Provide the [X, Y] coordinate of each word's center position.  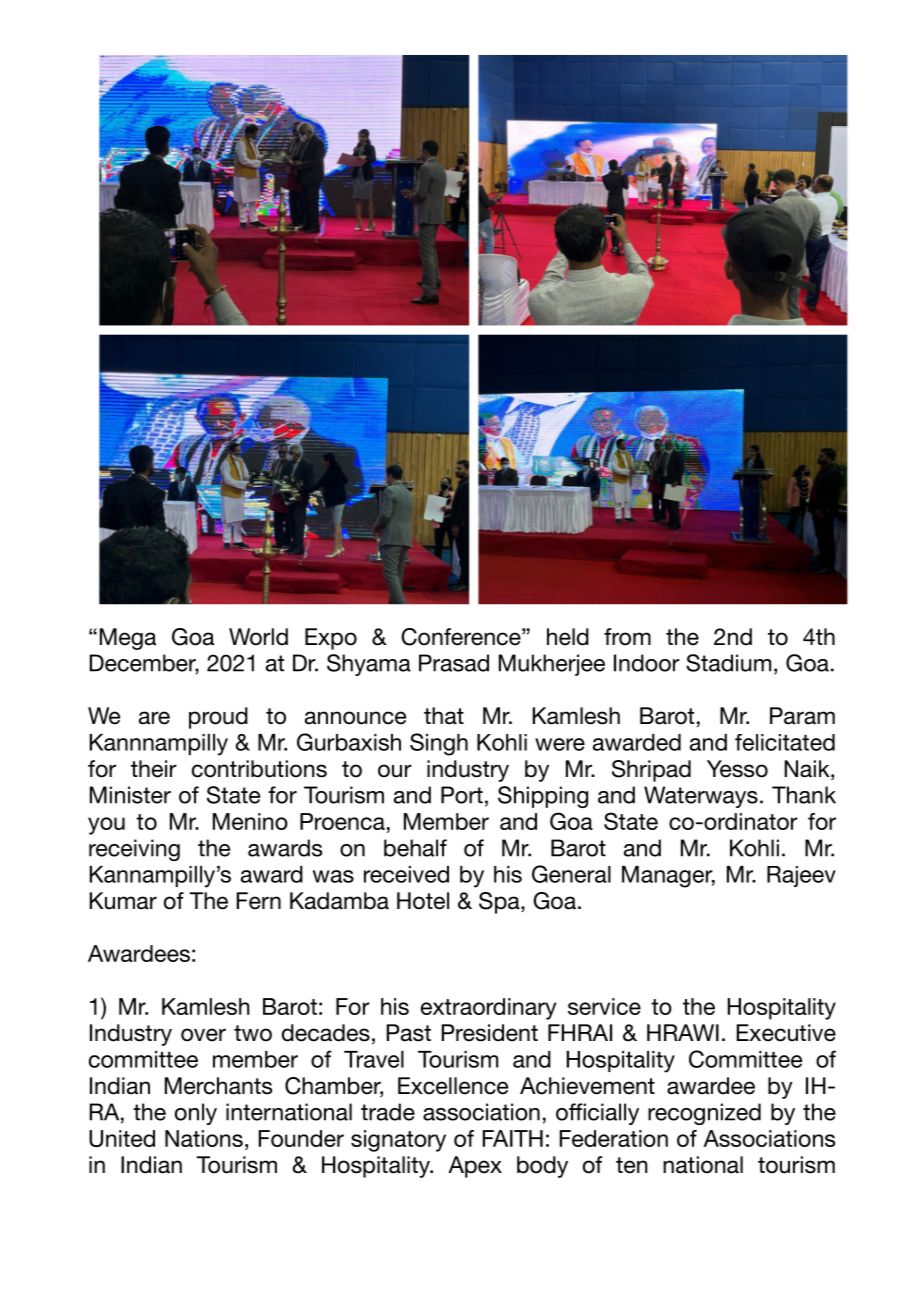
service [604, 1006]
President [490, 1033]
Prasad [454, 663]
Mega [128, 639]
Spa [500, 903]
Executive [786, 1033]
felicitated [785, 742]
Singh [439, 744]
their [154, 769]
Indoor [647, 663]
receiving [134, 850]
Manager [668, 877]
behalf [415, 848]
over [203, 1035]
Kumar [123, 901]
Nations [204, 1138]
